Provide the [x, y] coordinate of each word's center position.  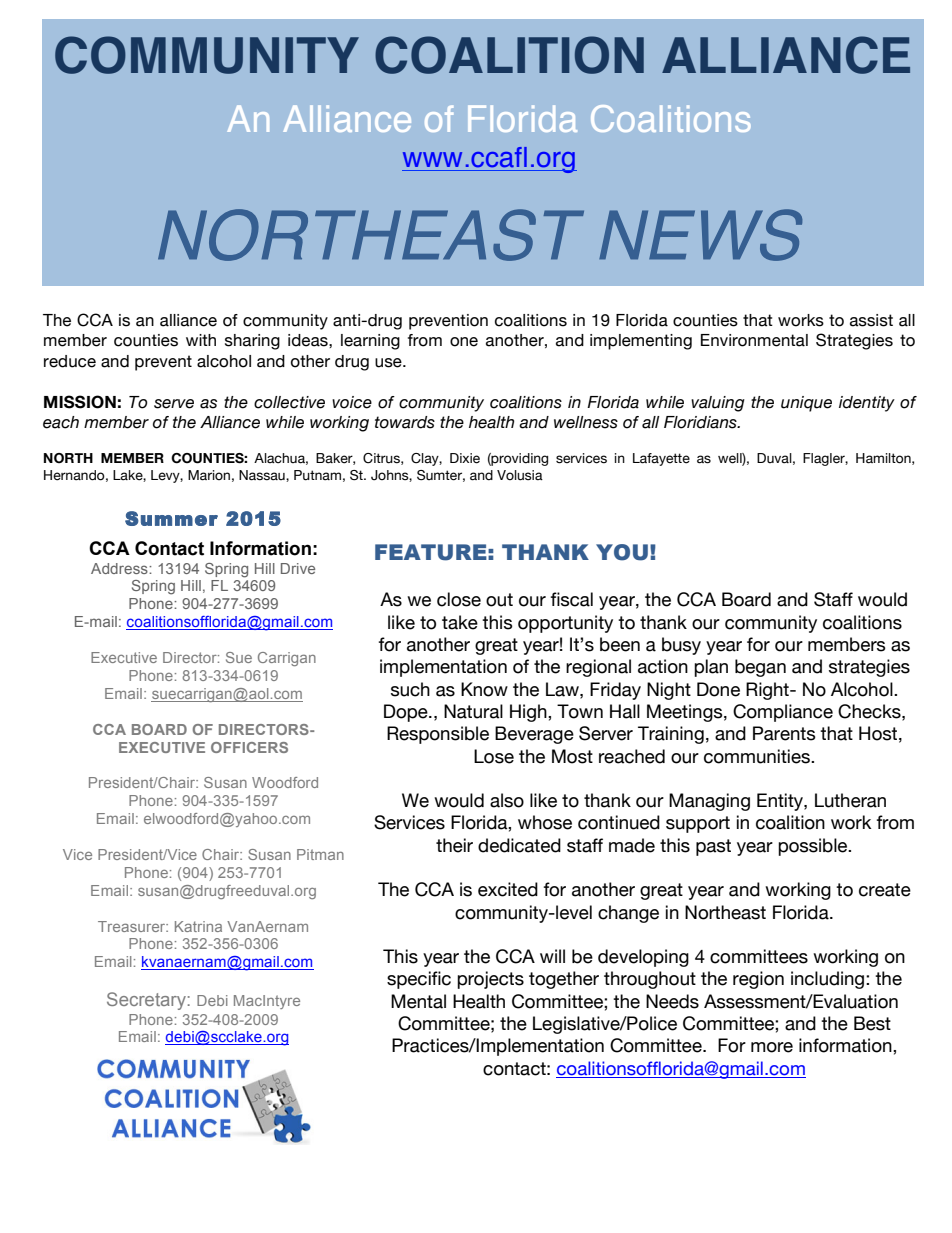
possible [814, 847]
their [454, 845]
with [201, 340]
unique [806, 404]
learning [370, 342]
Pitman [320, 854]
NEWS [700, 235]
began [760, 668]
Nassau [263, 476]
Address [120, 568]
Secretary [146, 1001]
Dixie [465, 458]
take [460, 622]
